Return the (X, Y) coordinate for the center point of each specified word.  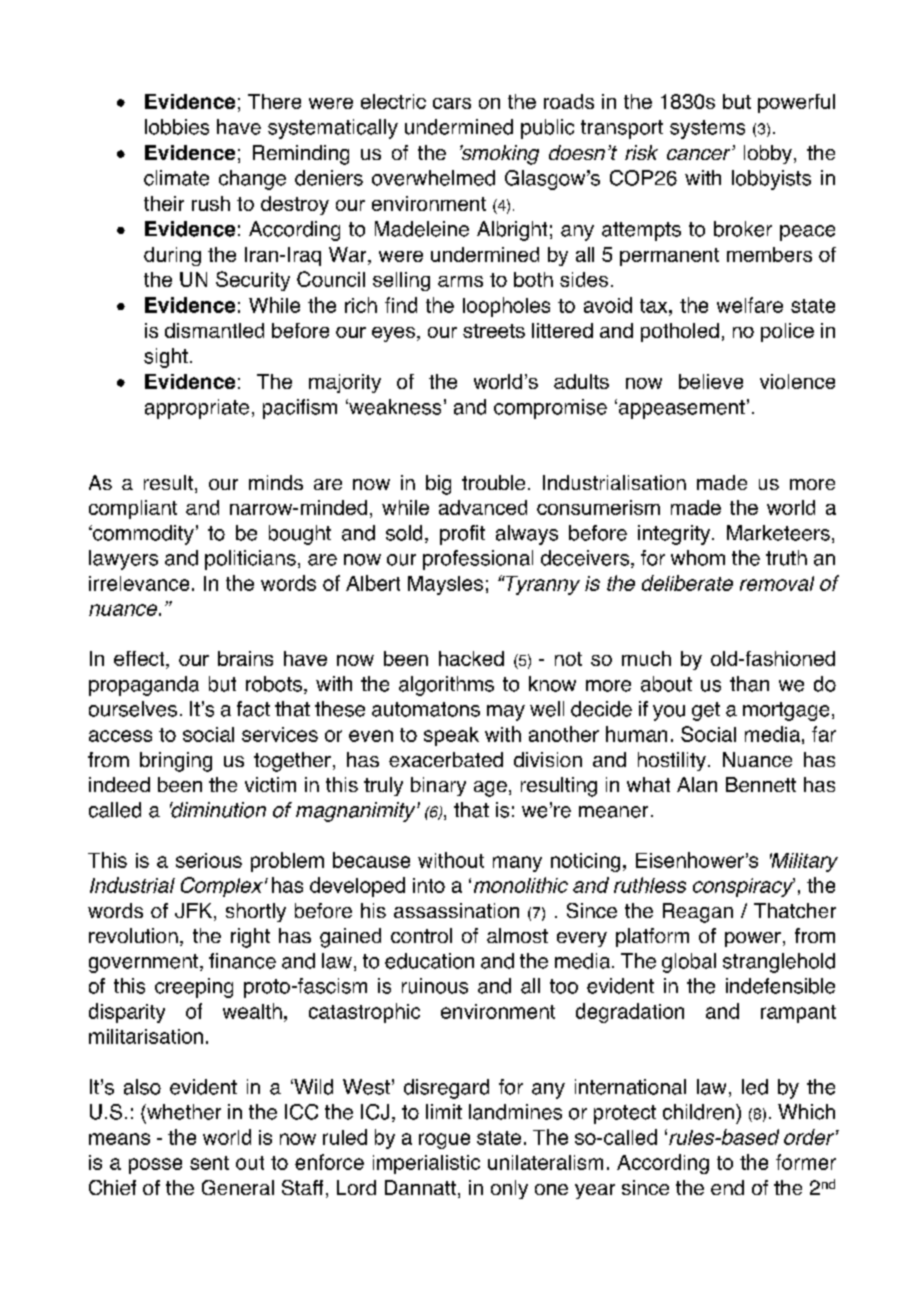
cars (452, 103)
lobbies (177, 127)
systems (707, 129)
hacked (471, 658)
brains (245, 658)
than (749, 684)
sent (209, 1163)
